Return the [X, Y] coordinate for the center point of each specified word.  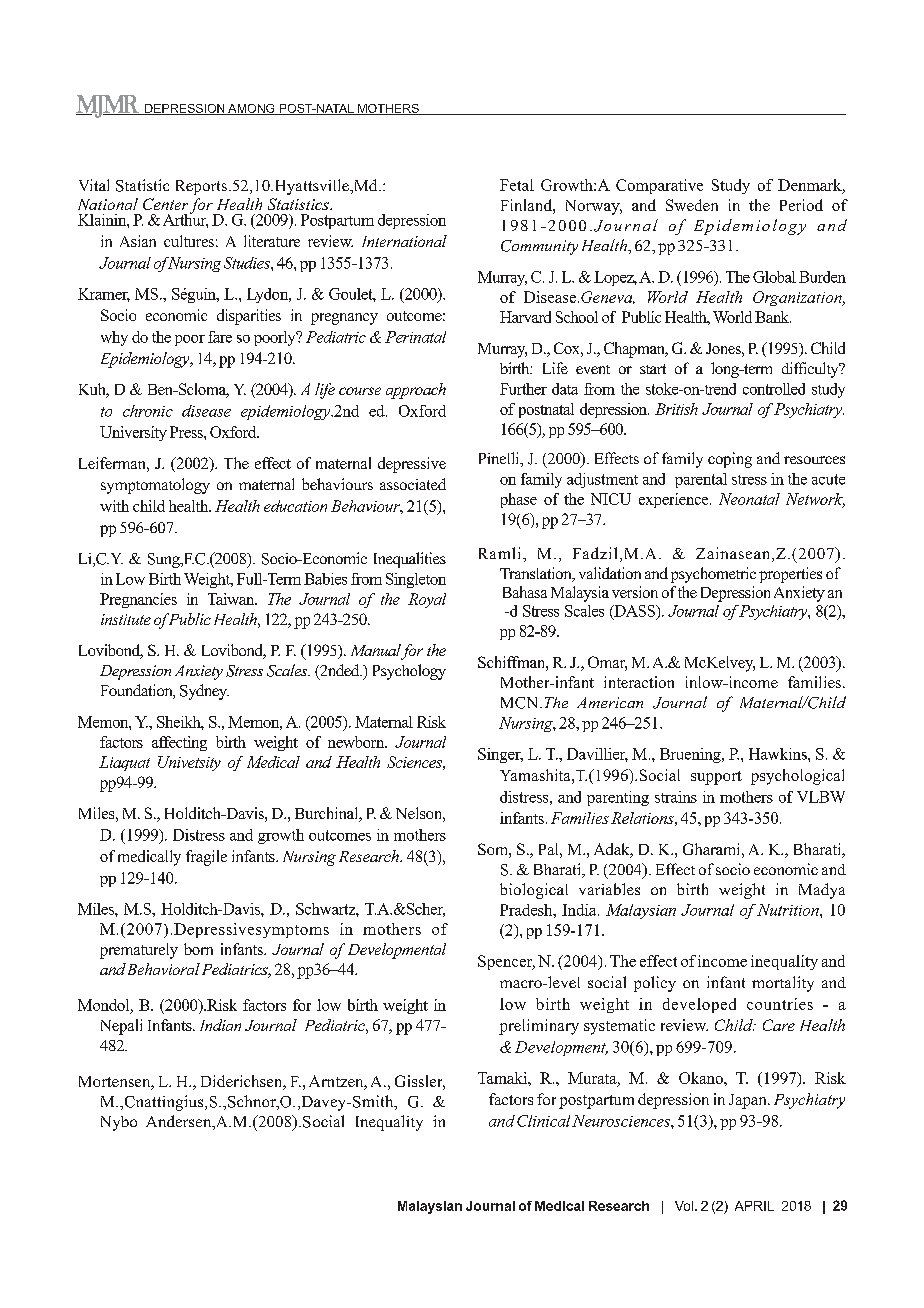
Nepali [121, 1027]
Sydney [204, 692]
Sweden [692, 205]
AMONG [251, 109]
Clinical [543, 1121]
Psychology [409, 672]
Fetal [517, 185]
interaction [639, 682]
